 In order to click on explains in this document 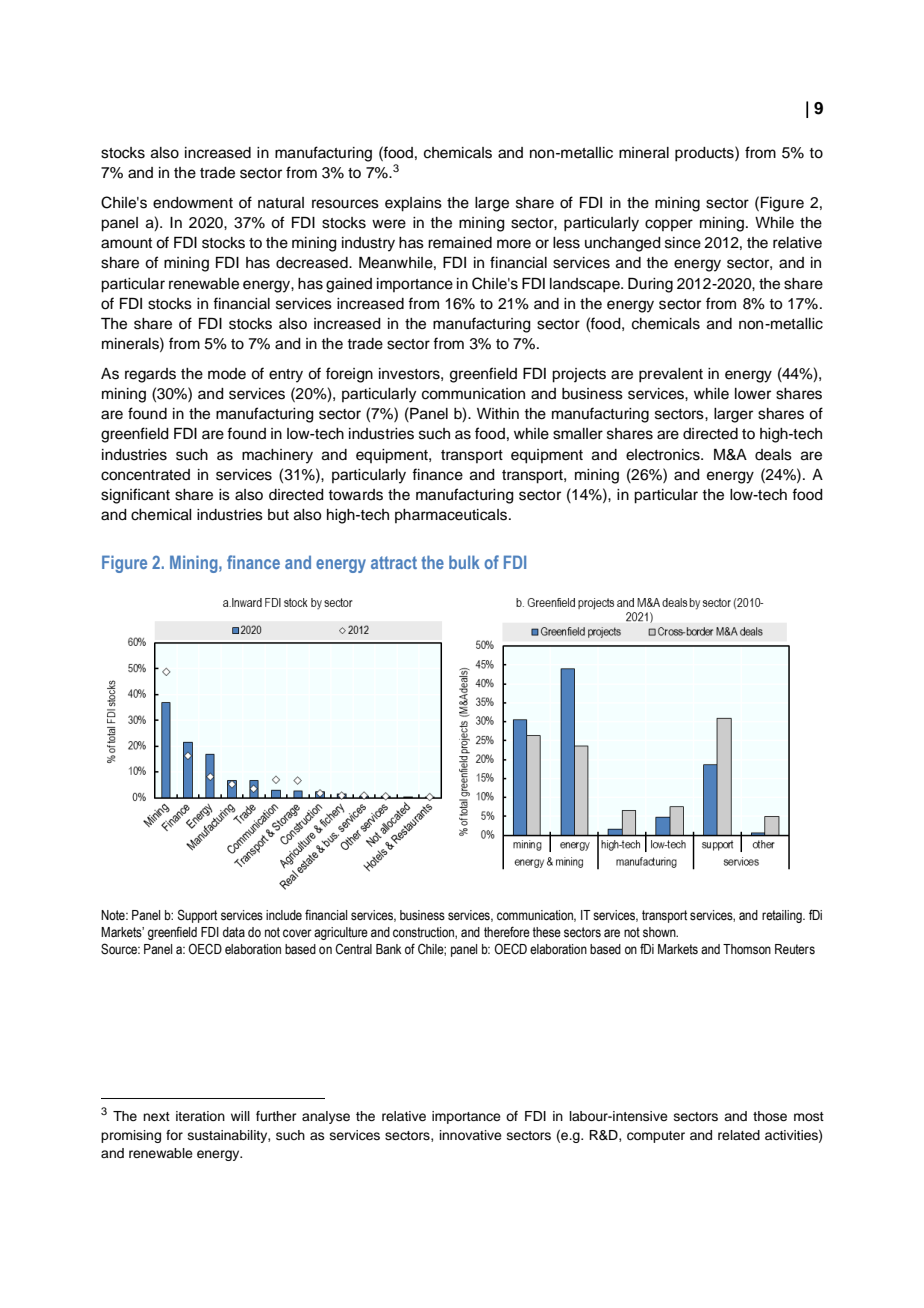, I will do `click(413, 204)`.
